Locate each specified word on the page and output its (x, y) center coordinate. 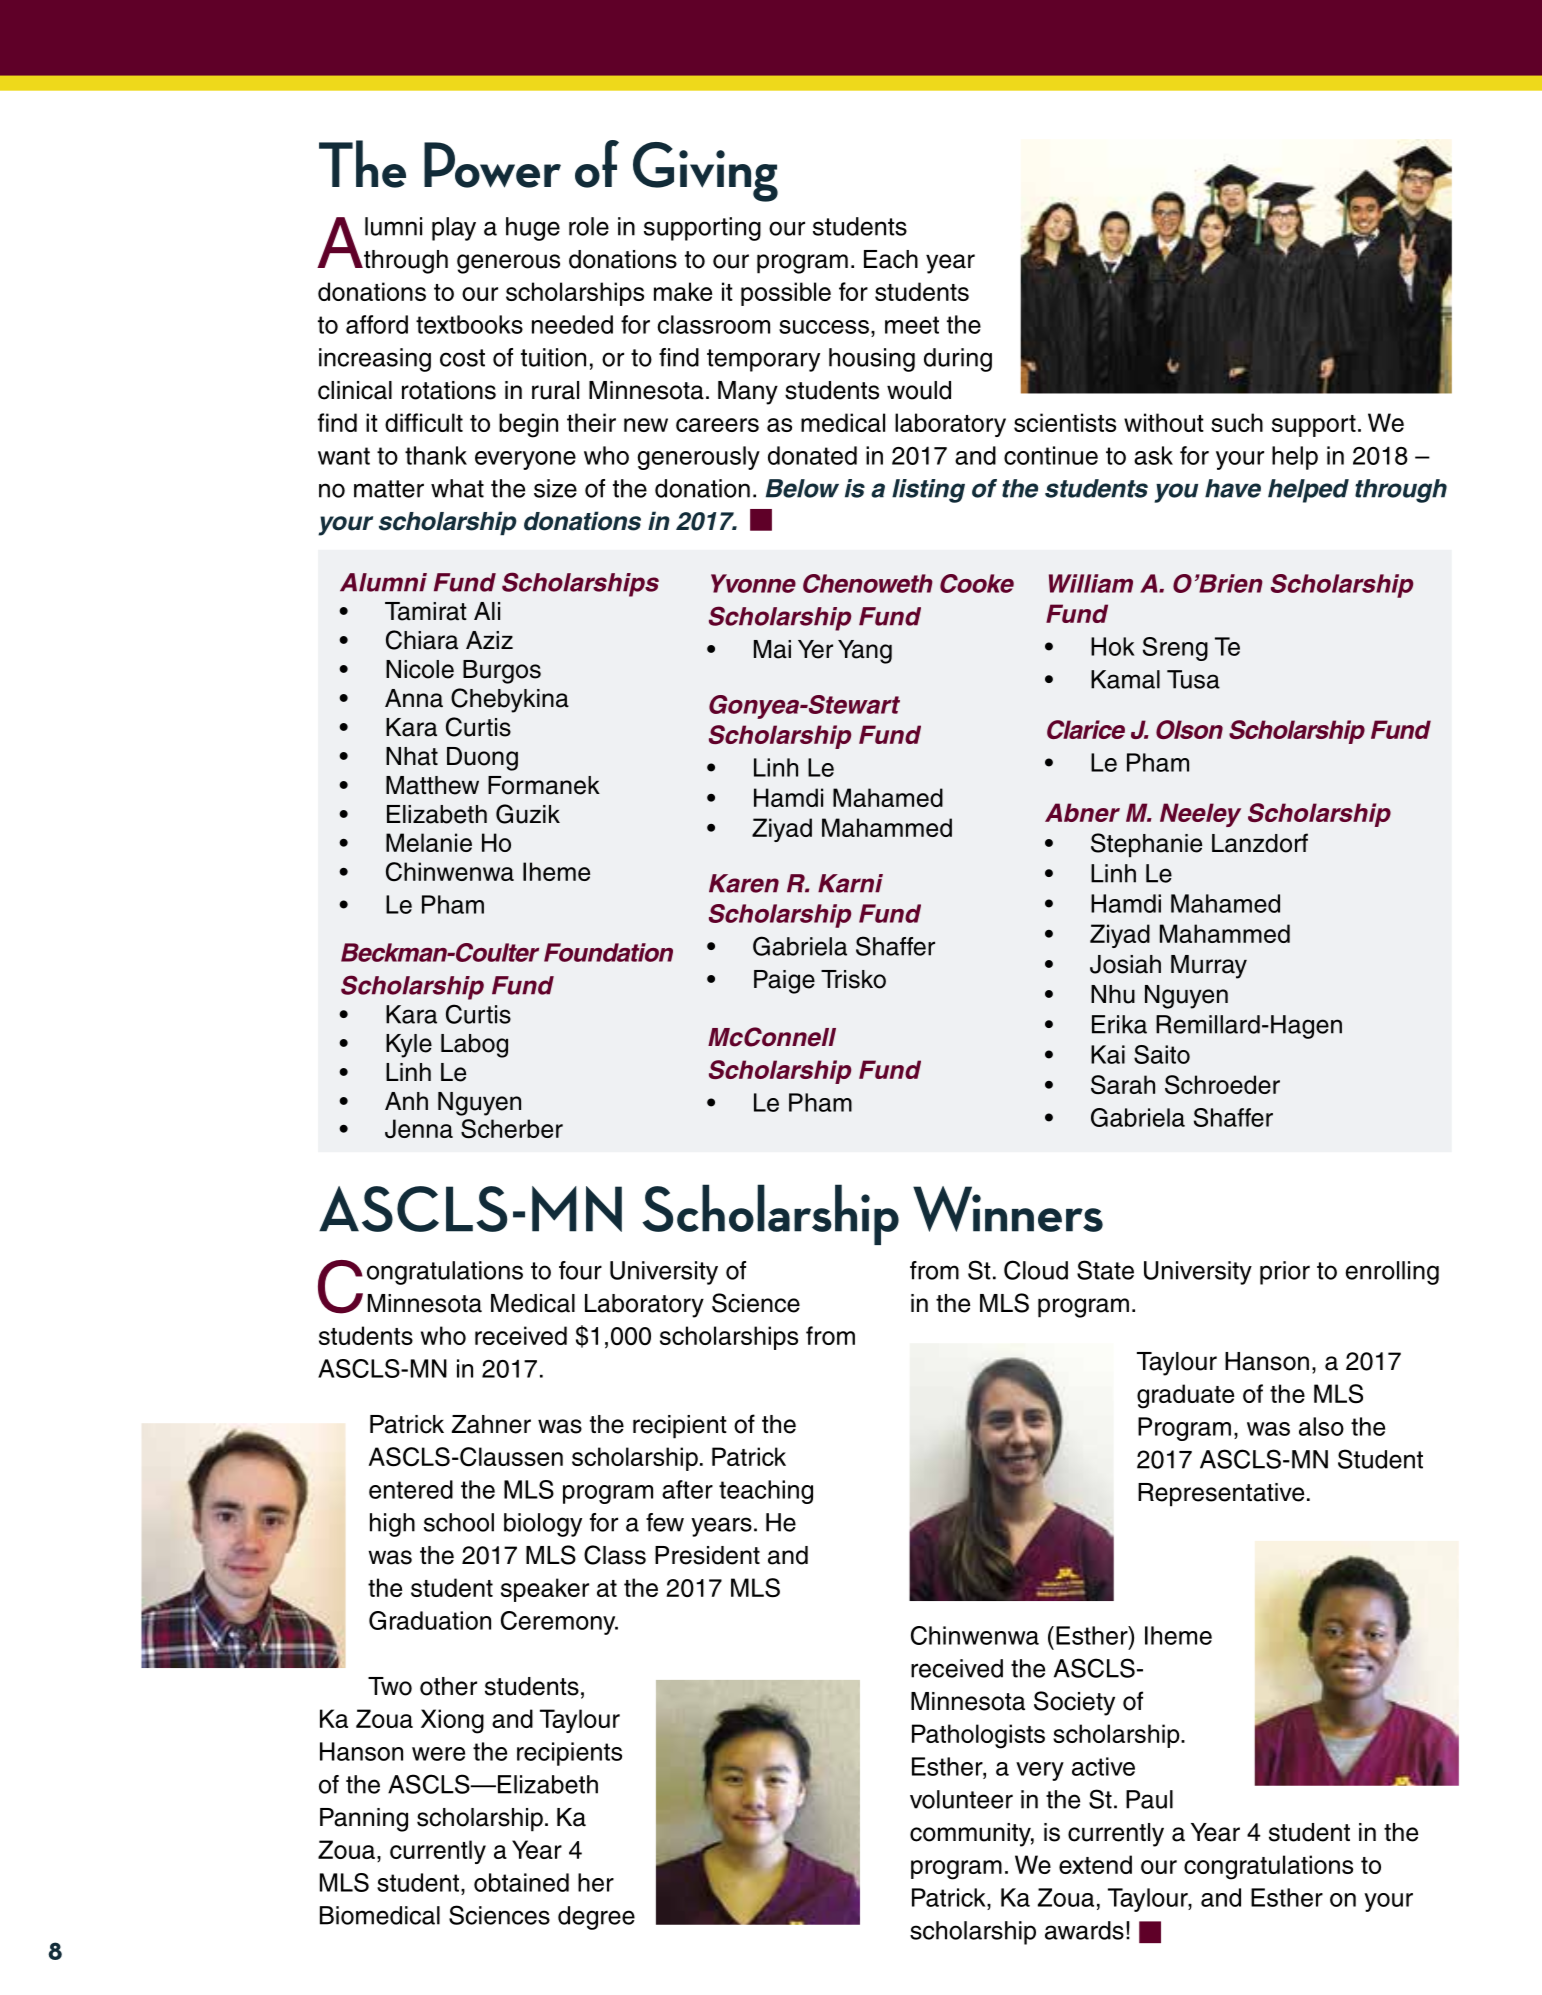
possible (786, 294)
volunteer (961, 1799)
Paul (1149, 1799)
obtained (521, 1882)
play (454, 229)
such (1237, 422)
